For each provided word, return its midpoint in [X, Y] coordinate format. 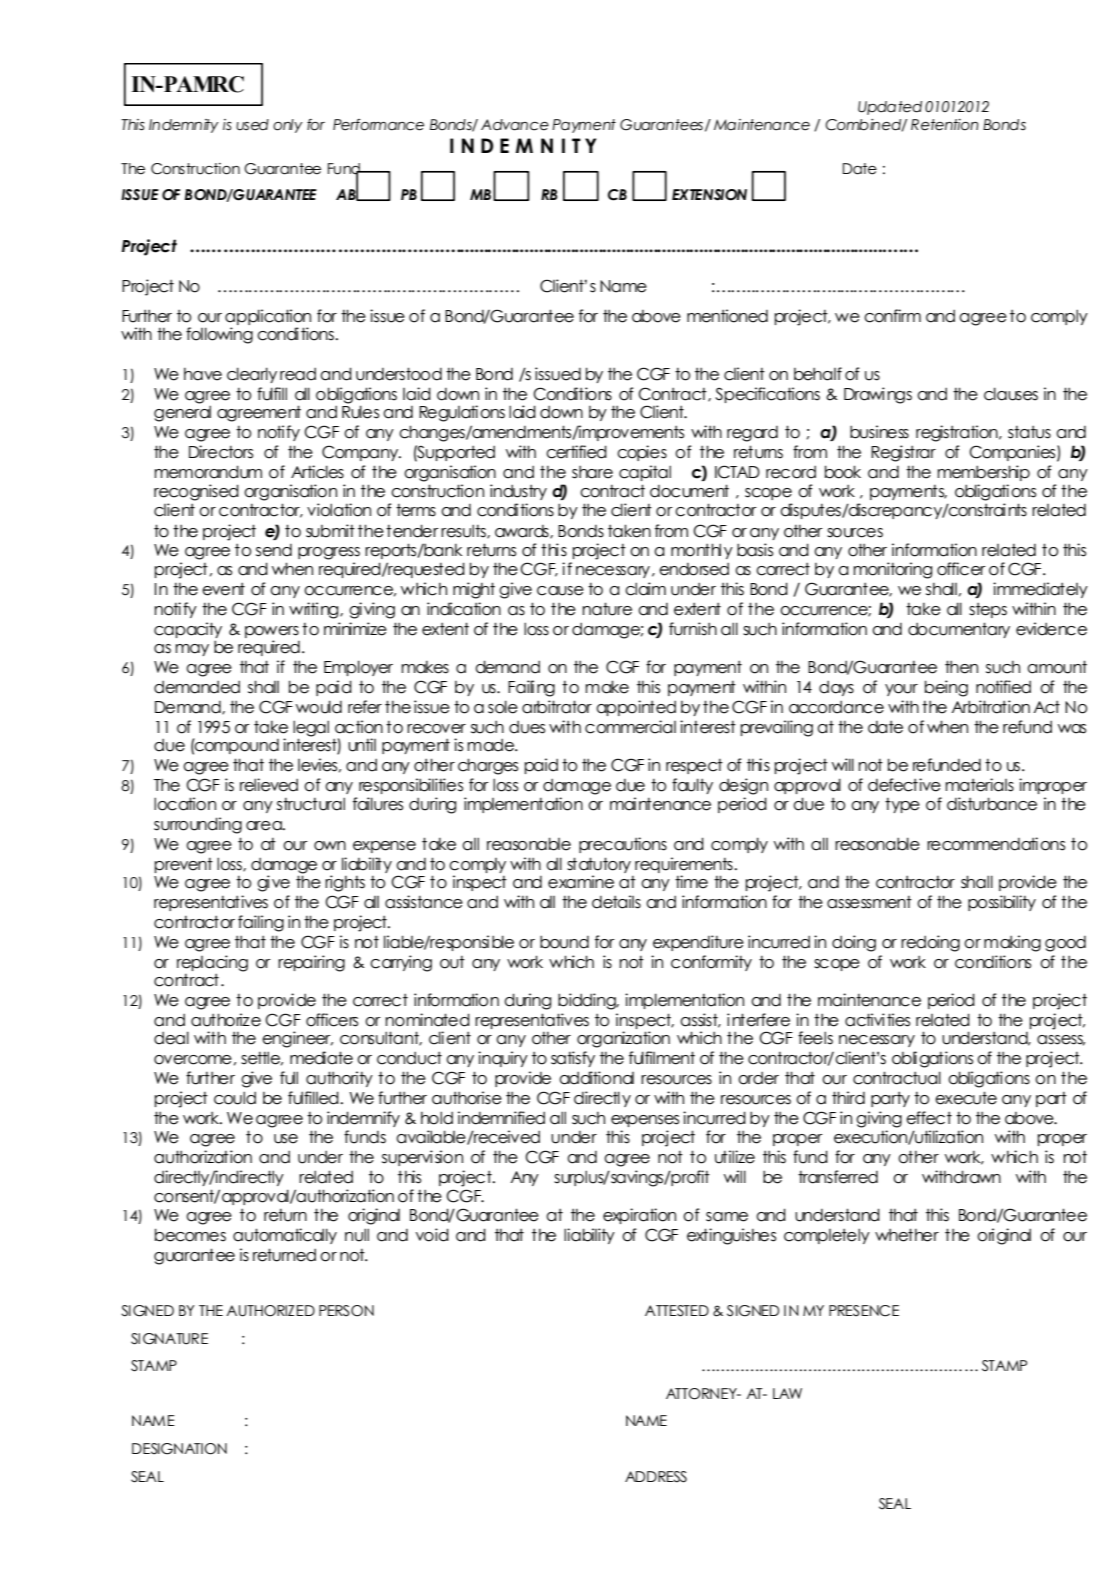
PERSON [346, 1311]
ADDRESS [656, 1477]
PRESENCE [864, 1311]
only [288, 126]
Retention [945, 125]
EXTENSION [709, 195]
